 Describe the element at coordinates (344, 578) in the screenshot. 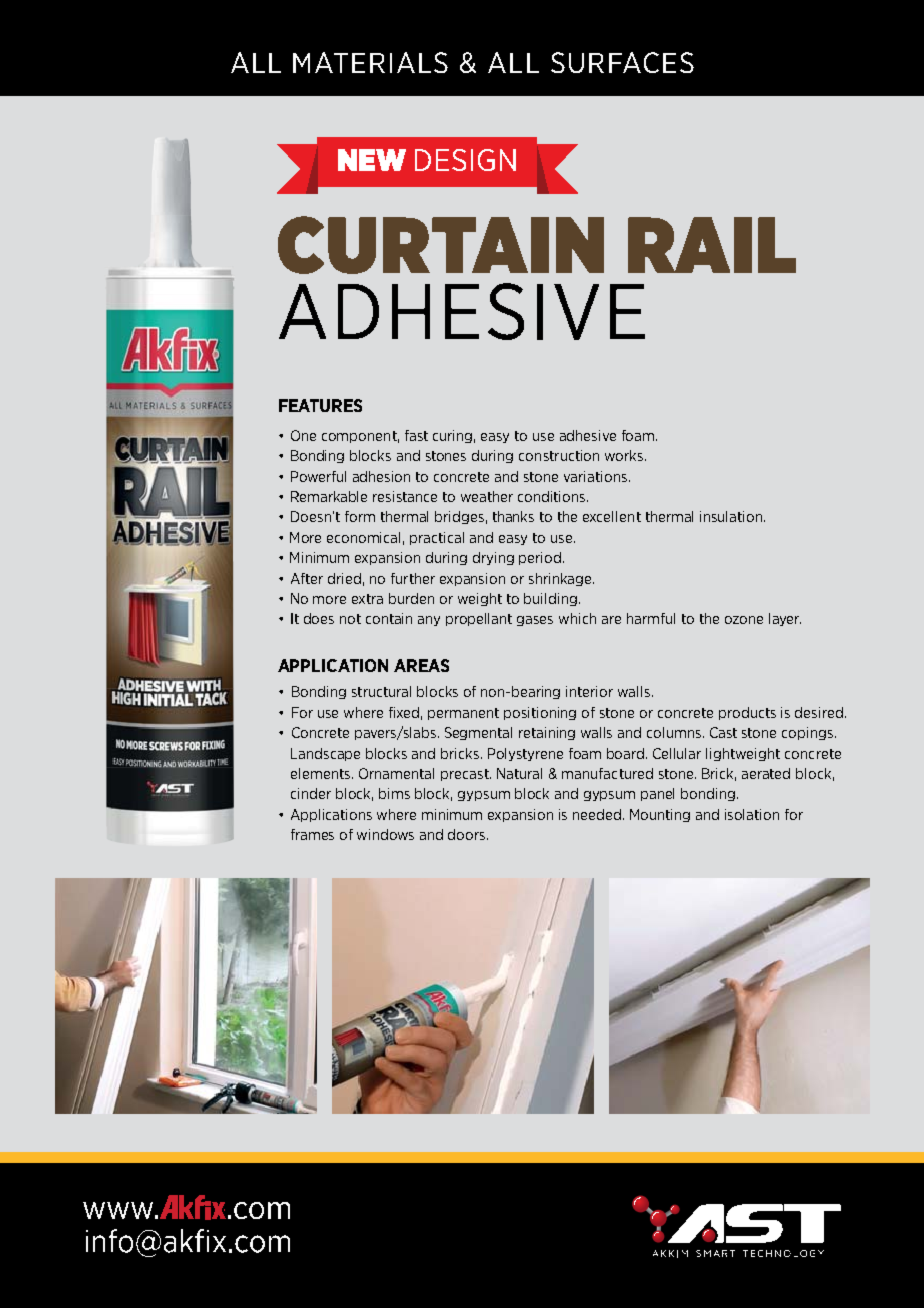

I see `dried` at that location.
